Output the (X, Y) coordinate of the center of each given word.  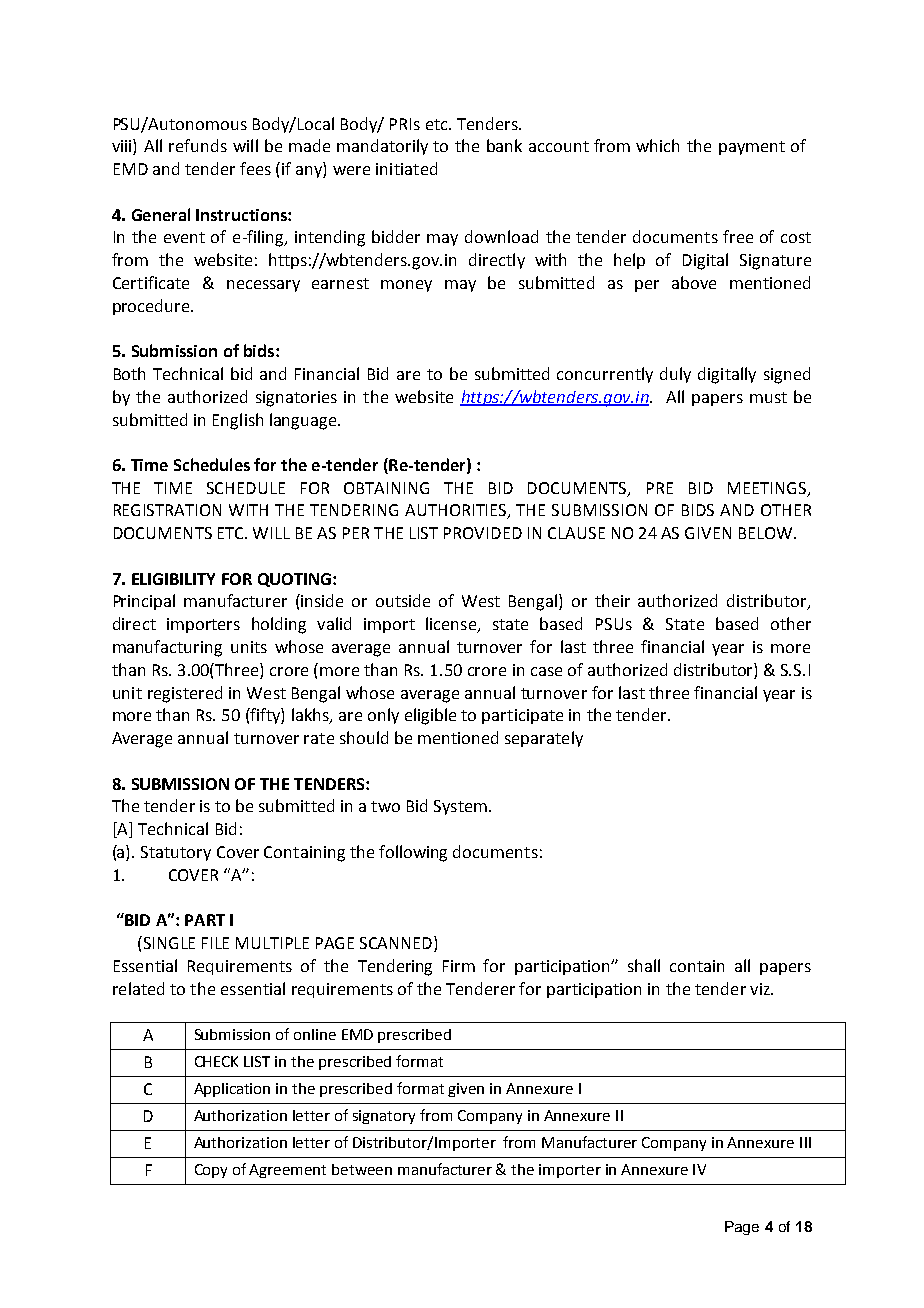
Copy (211, 1171)
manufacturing (167, 648)
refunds (198, 145)
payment (752, 148)
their (612, 600)
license (452, 625)
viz (761, 989)
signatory (384, 1117)
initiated (406, 168)
